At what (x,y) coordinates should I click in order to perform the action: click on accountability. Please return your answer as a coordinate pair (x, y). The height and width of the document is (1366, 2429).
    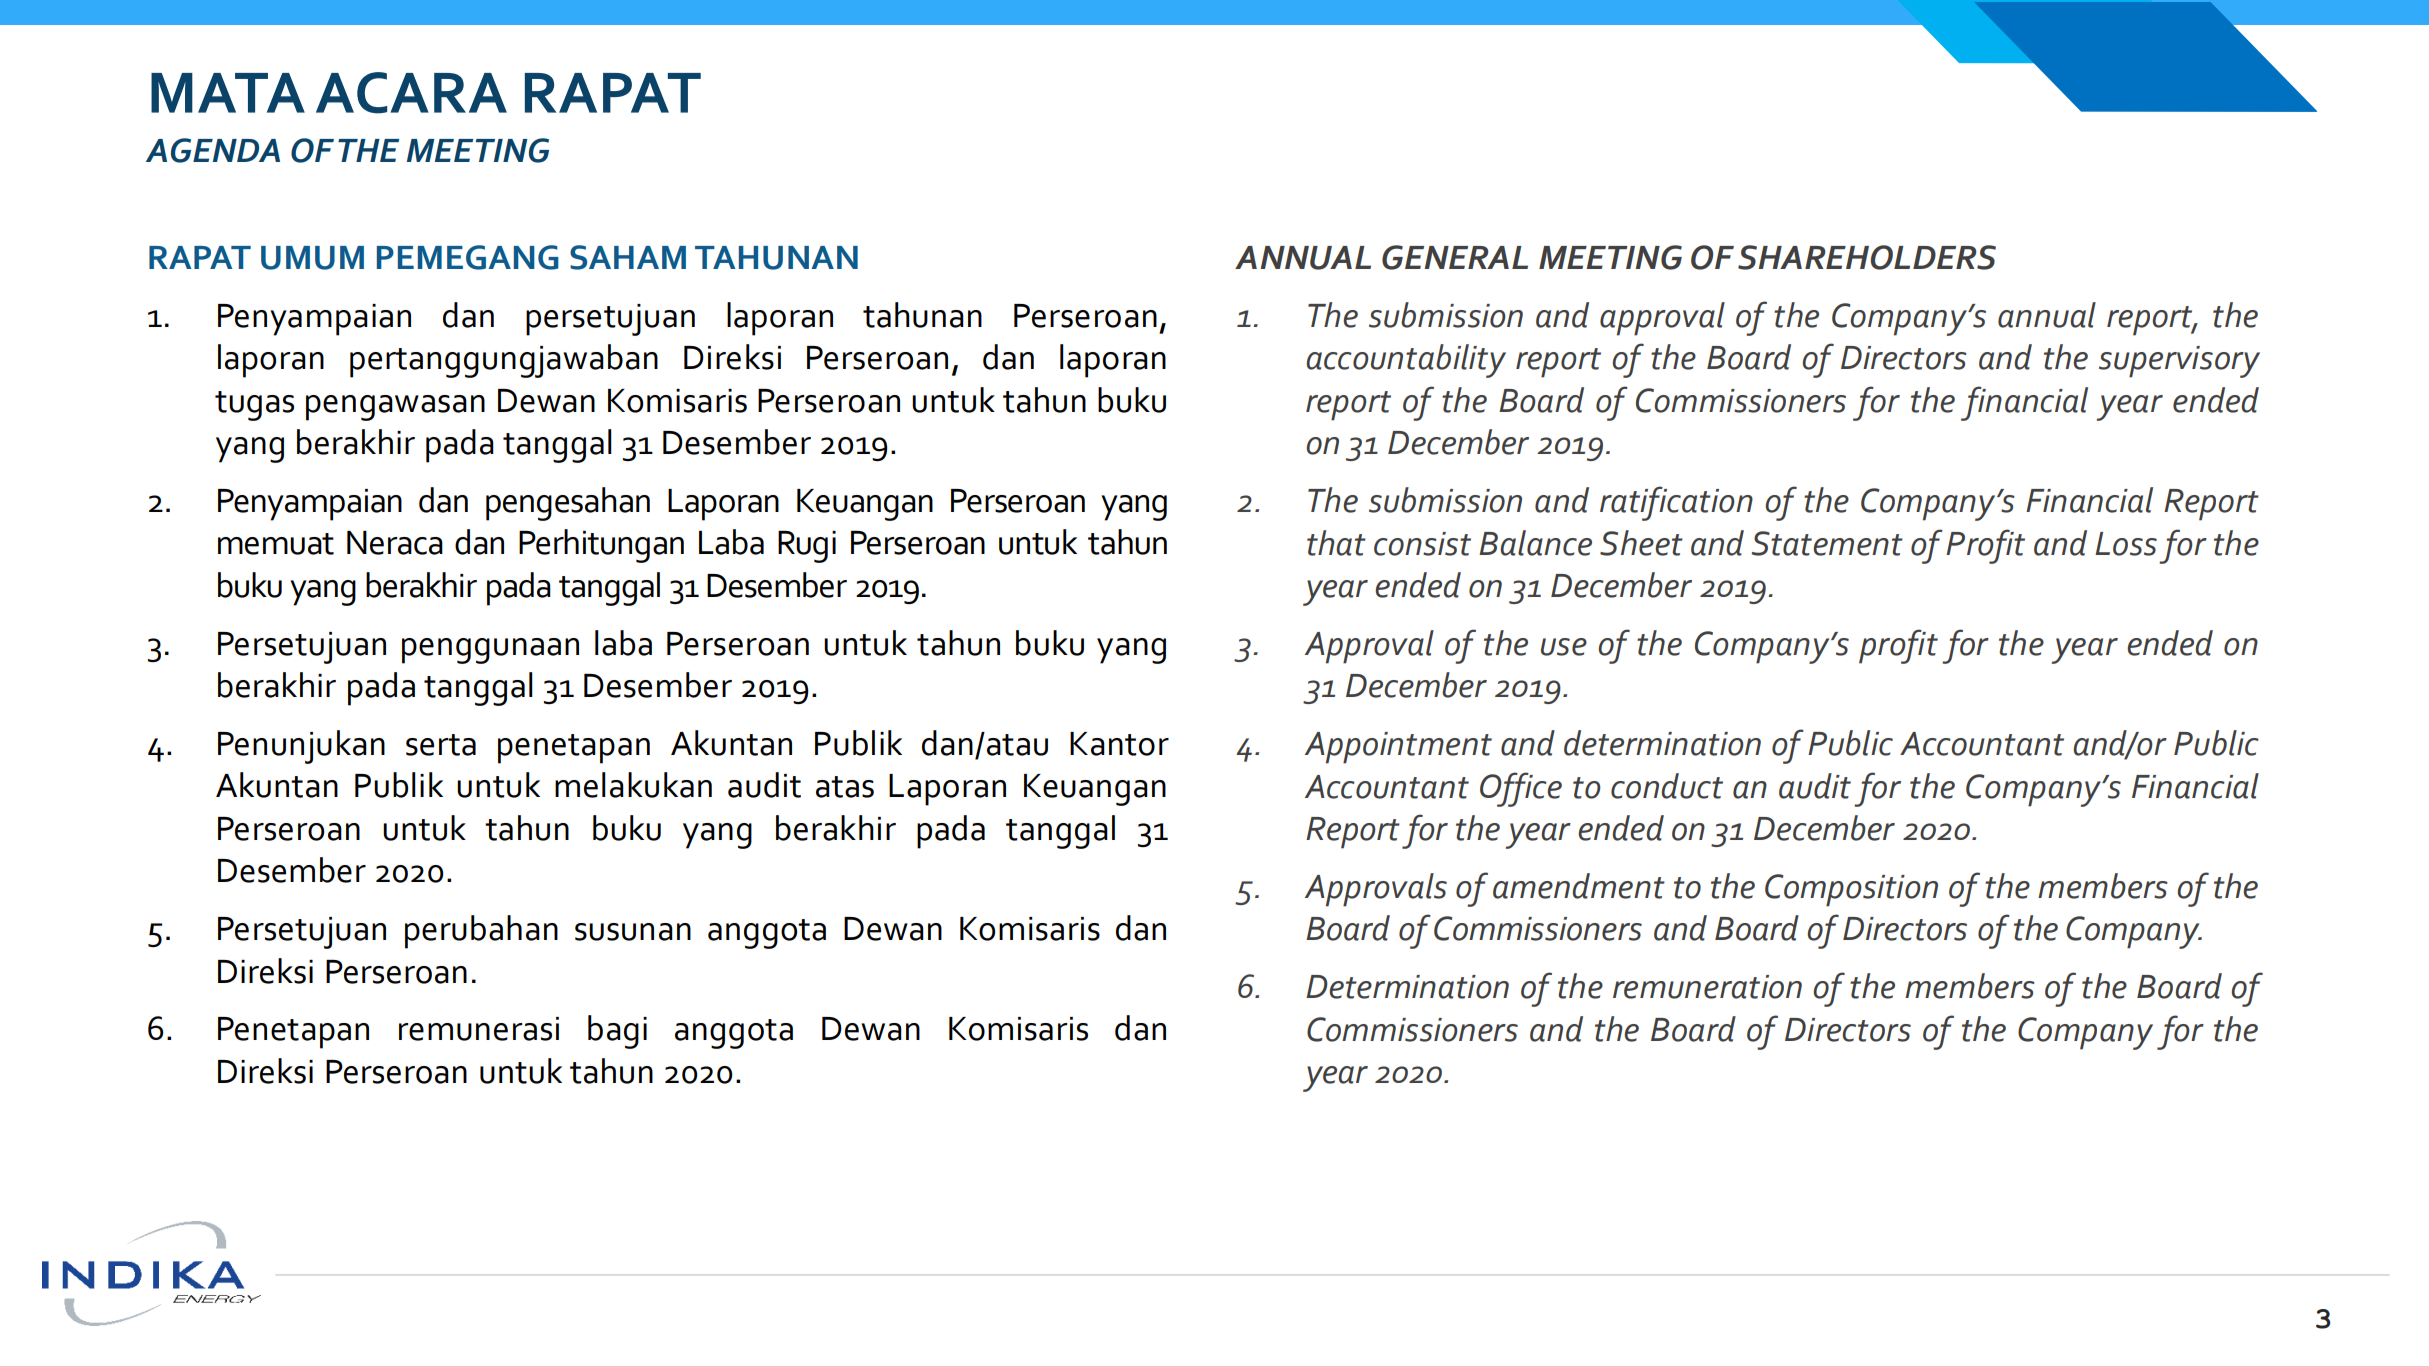
    Looking at the image, I should click on (1406, 361).
